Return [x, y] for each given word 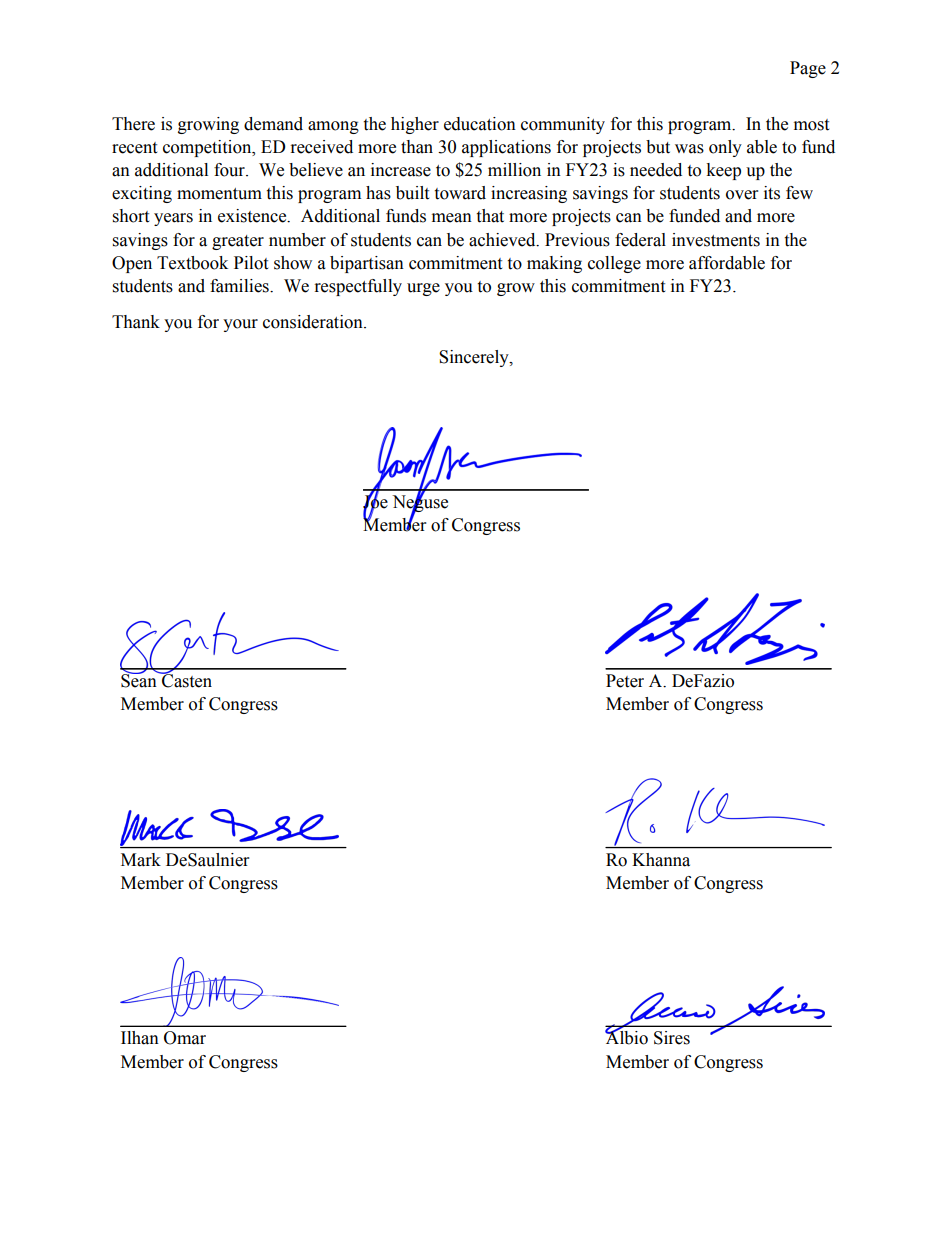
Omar [185, 1038]
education [480, 124]
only [725, 148]
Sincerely [475, 358]
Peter [625, 681]
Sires [672, 1038]
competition [208, 148]
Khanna [661, 860]
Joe [375, 502]
